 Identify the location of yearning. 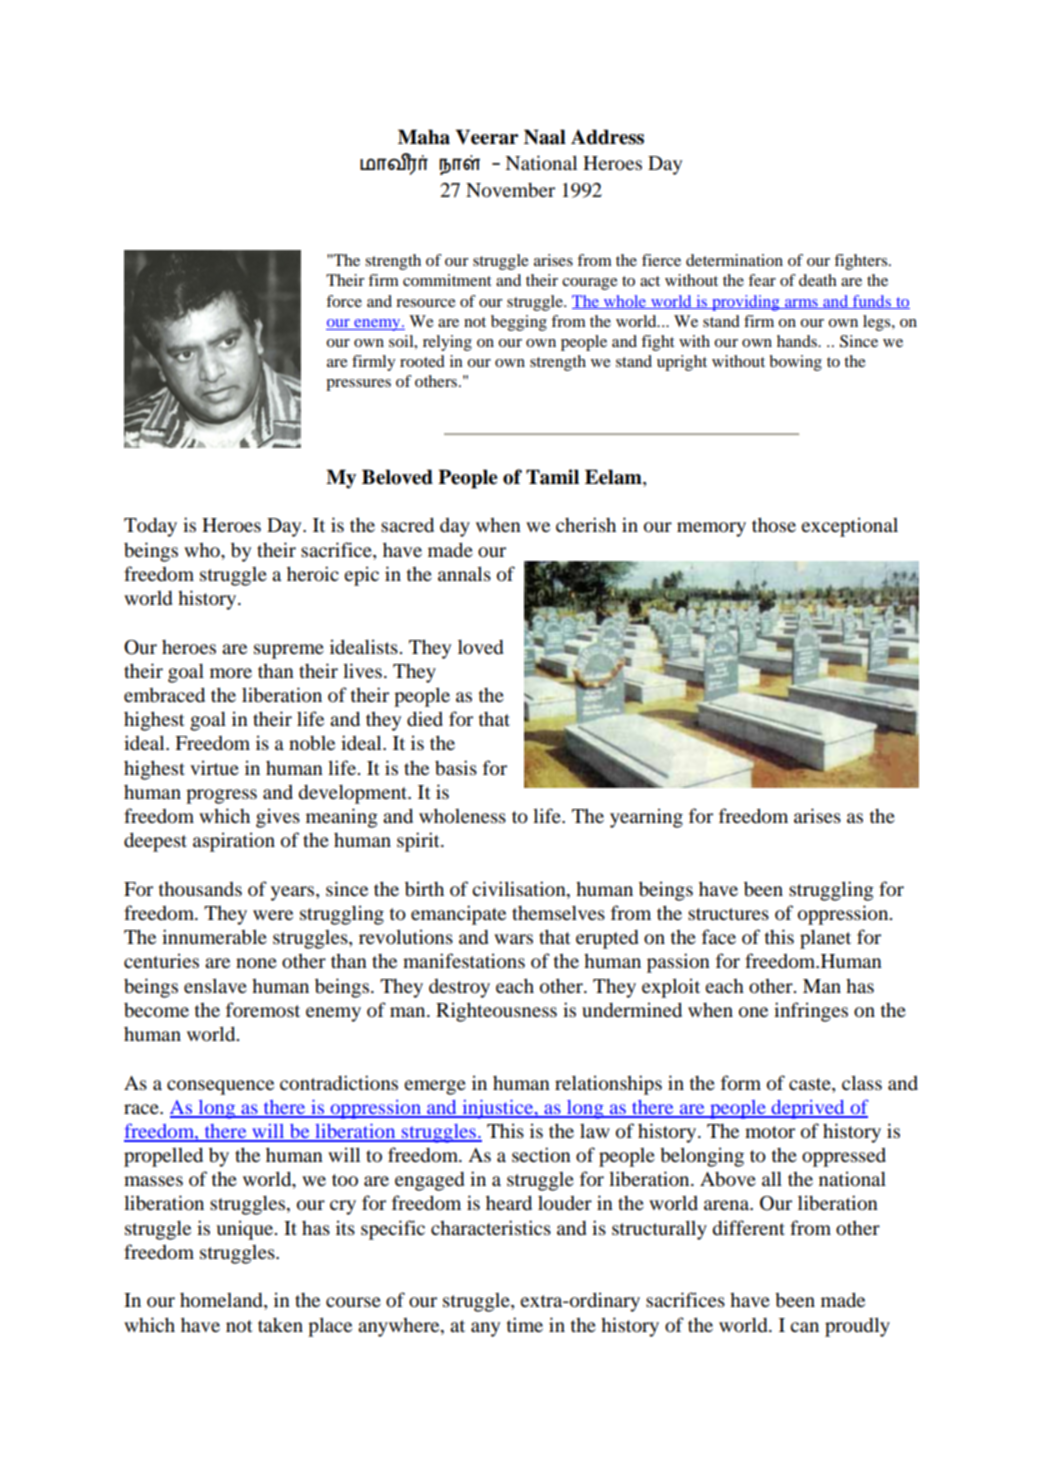
(646, 818).
